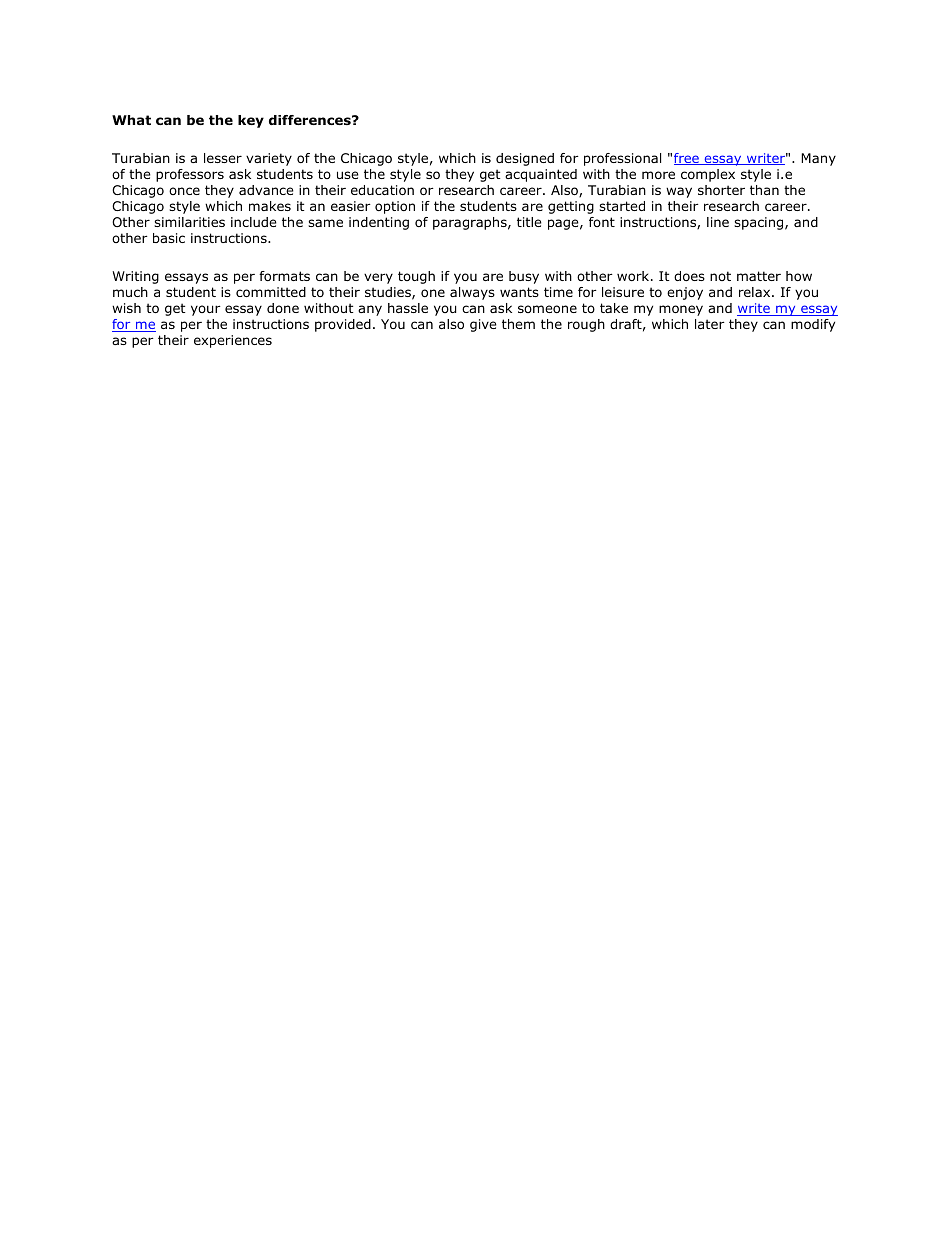 This page has width=952, height=1233. I want to click on experiences, so click(233, 341).
